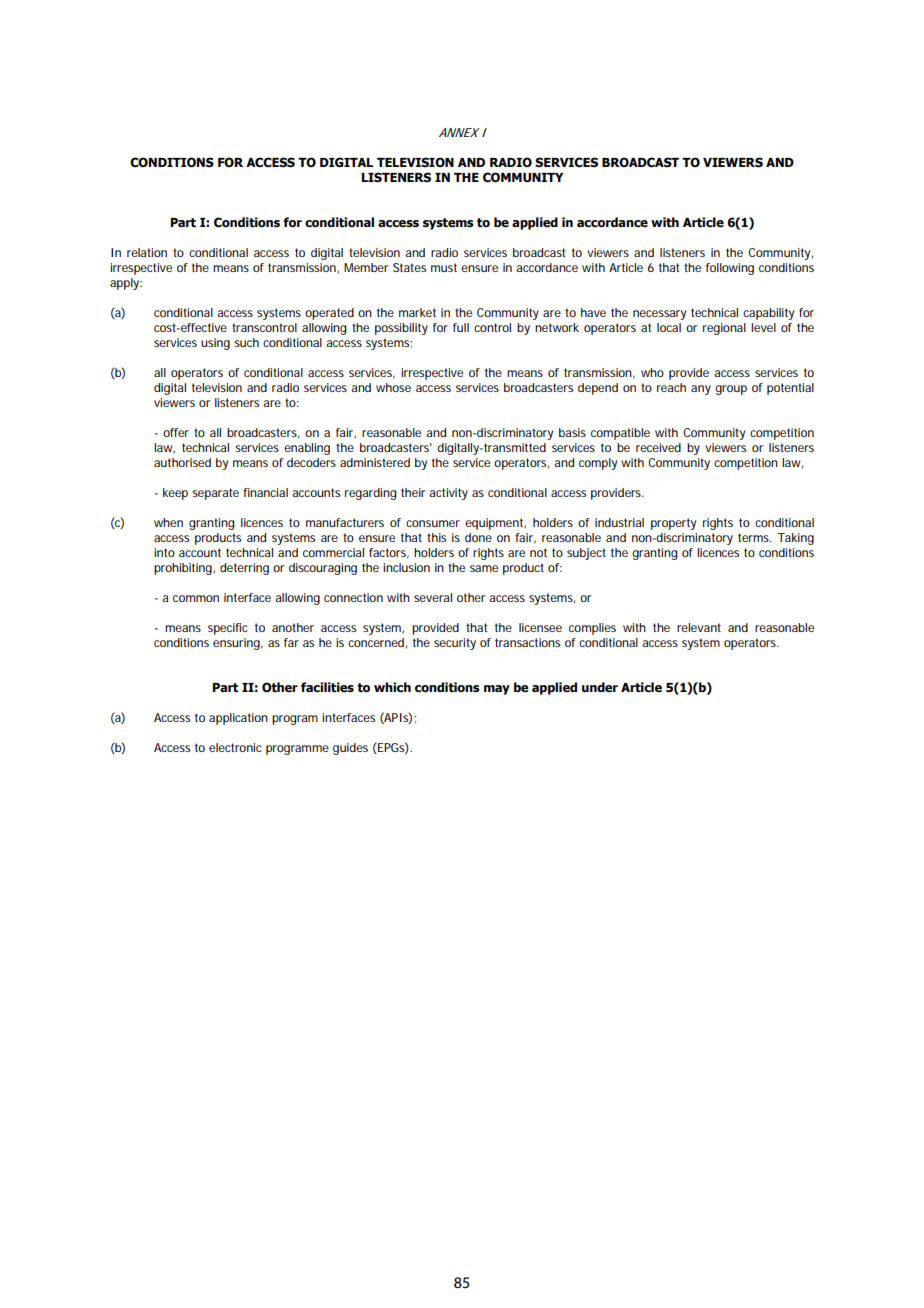 The height and width of the screenshot is (1308, 924). What do you see at coordinates (147, 252) in the screenshot?
I see `relation` at bounding box center [147, 252].
